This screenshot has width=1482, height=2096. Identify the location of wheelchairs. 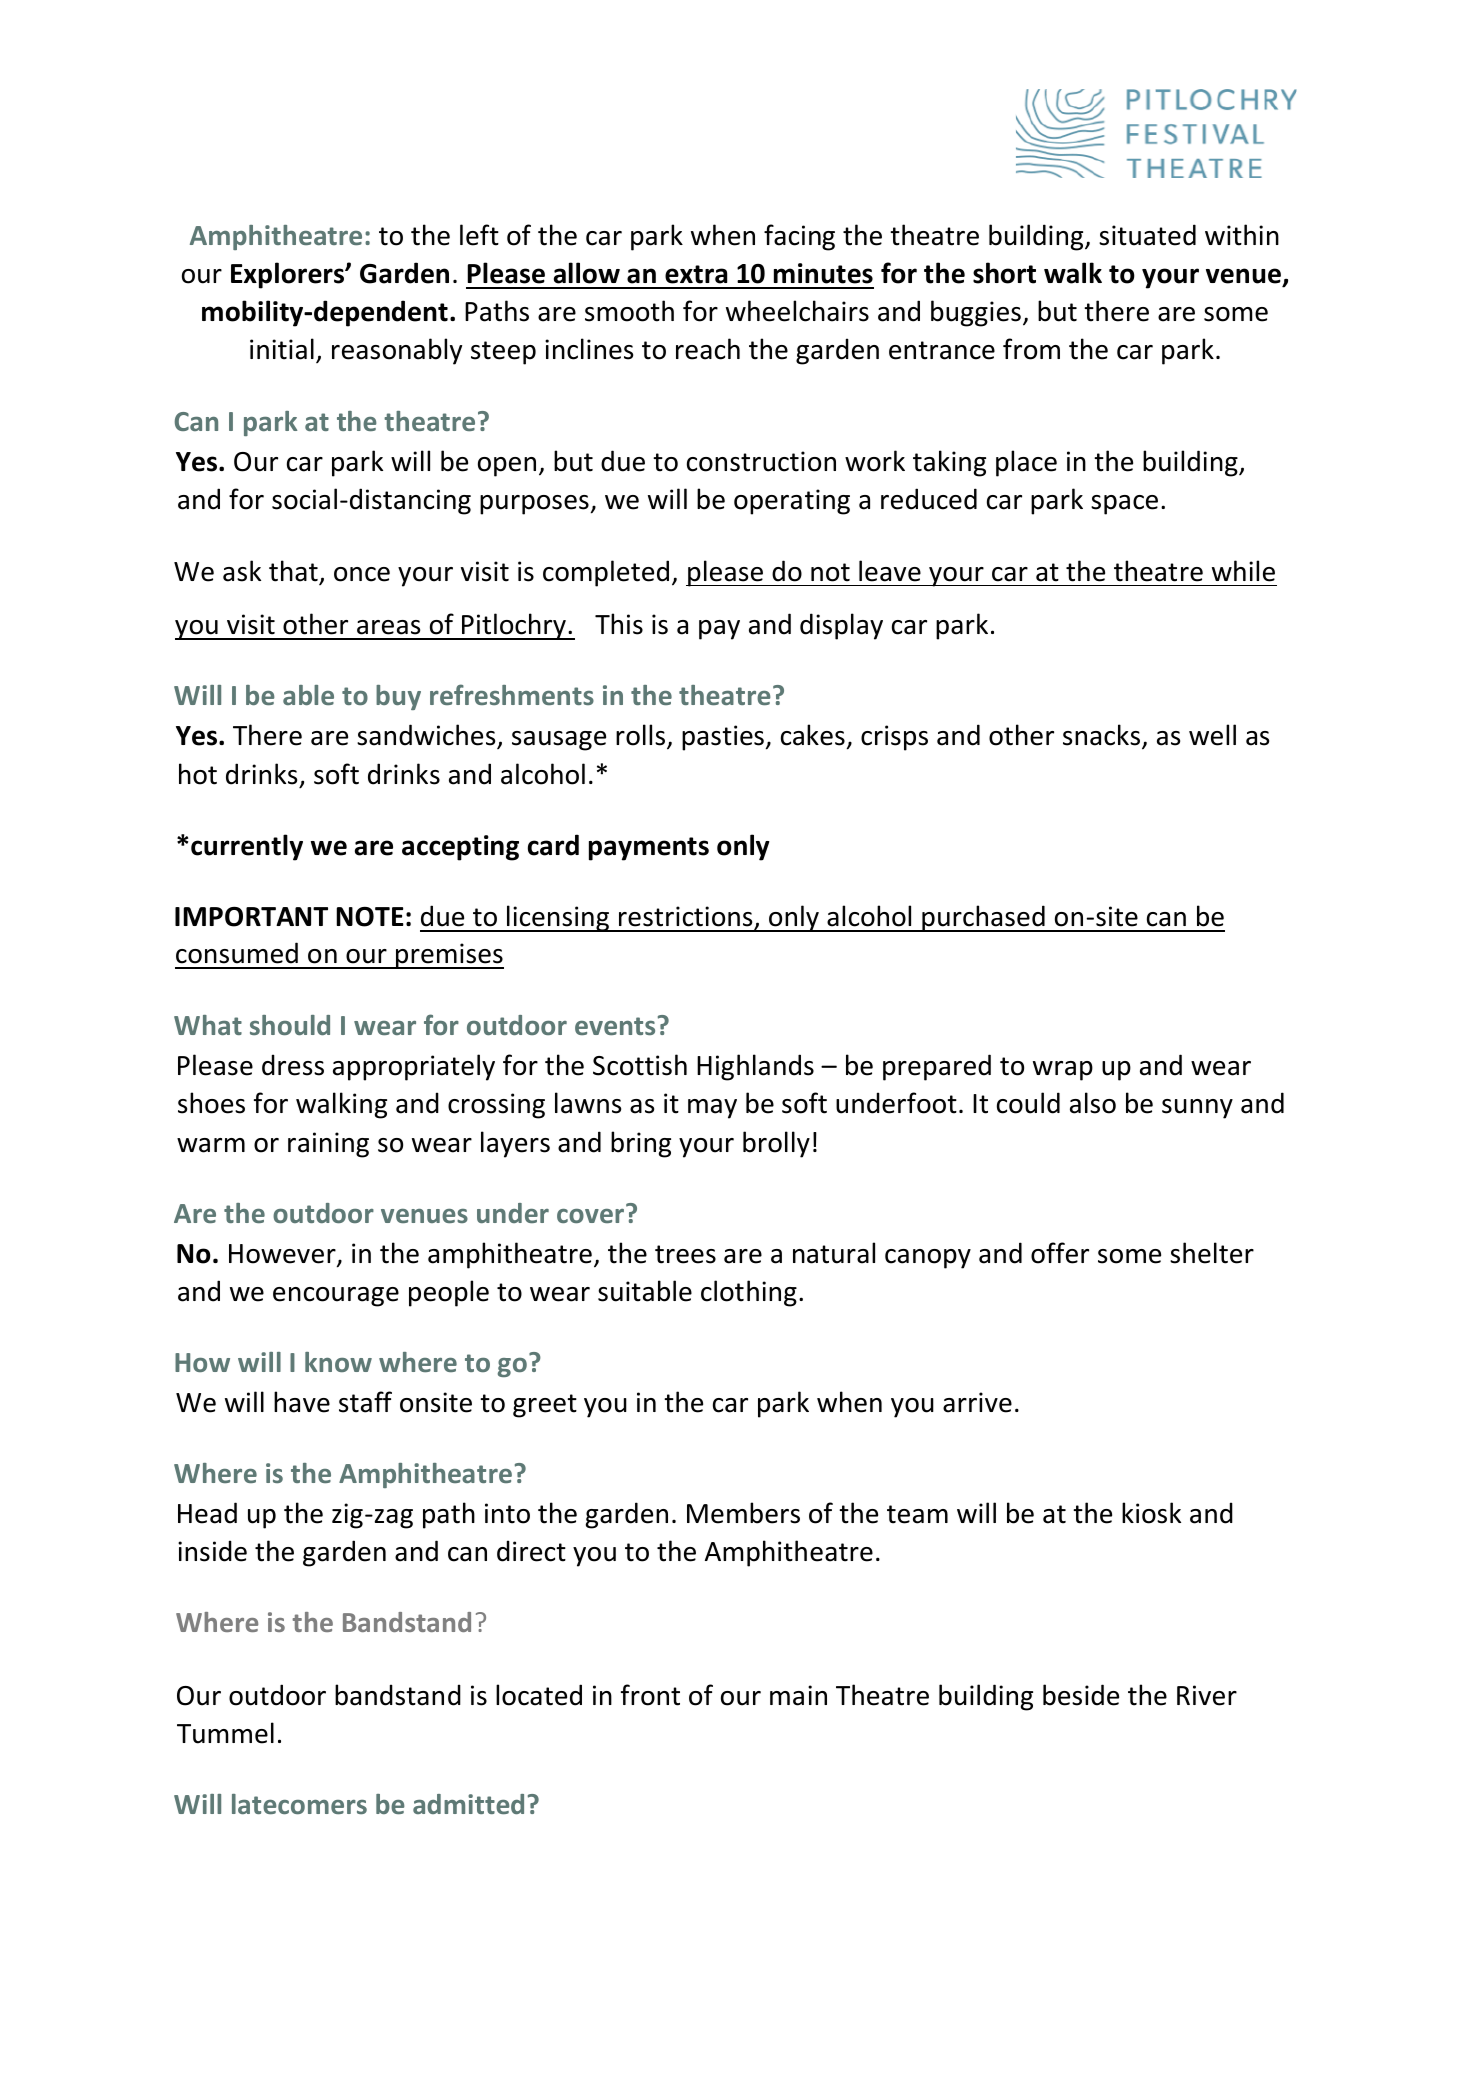
(797, 311).
